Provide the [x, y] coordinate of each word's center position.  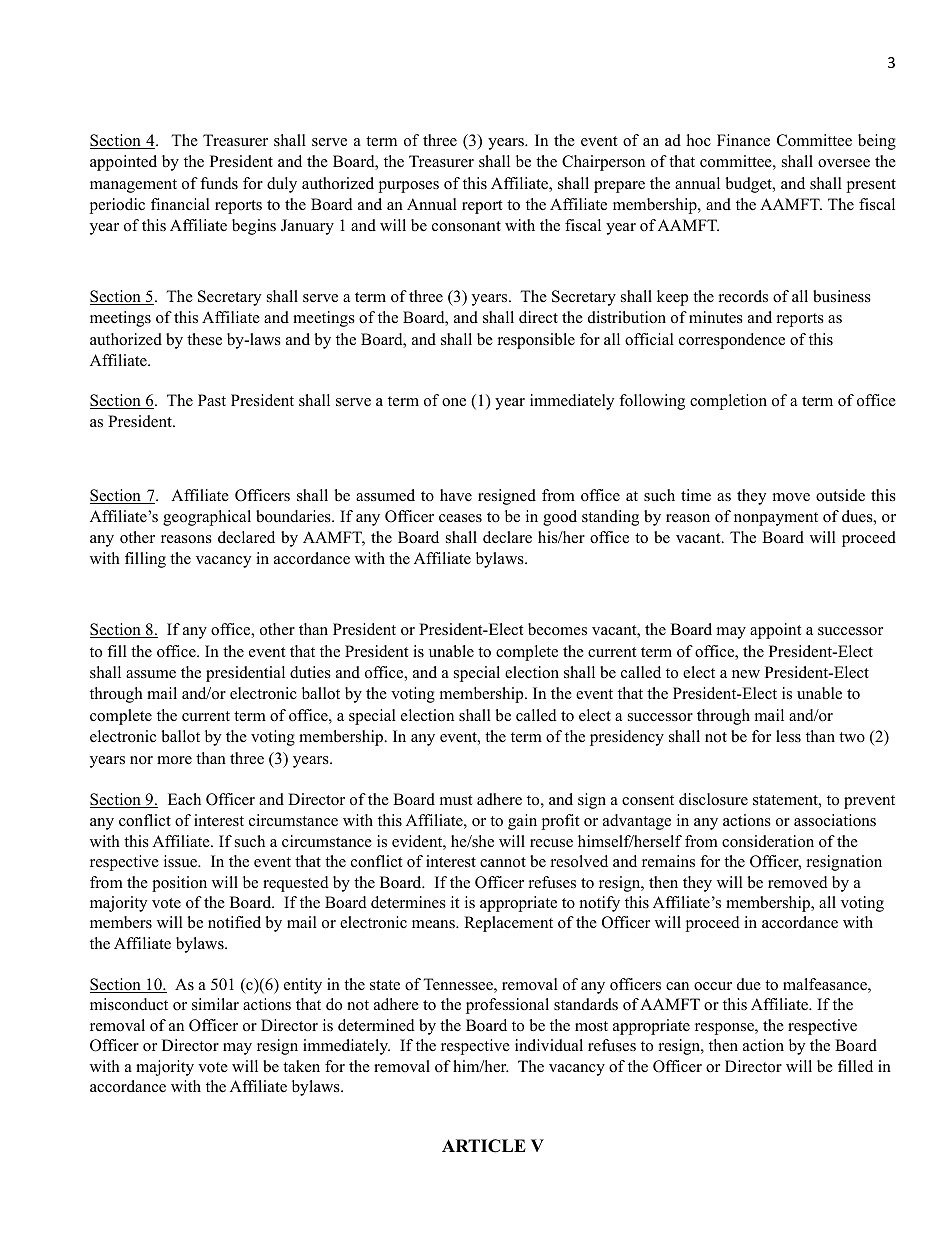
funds [219, 183]
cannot [503, 862]
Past [212, 400]
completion [728, 402]
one [454, 402]
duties [310, 672]
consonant [466, 226]
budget [749, 185]
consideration [768, 841]
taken [301, 1066]
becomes [557, 629]
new [746, 674]
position [179, 884]
